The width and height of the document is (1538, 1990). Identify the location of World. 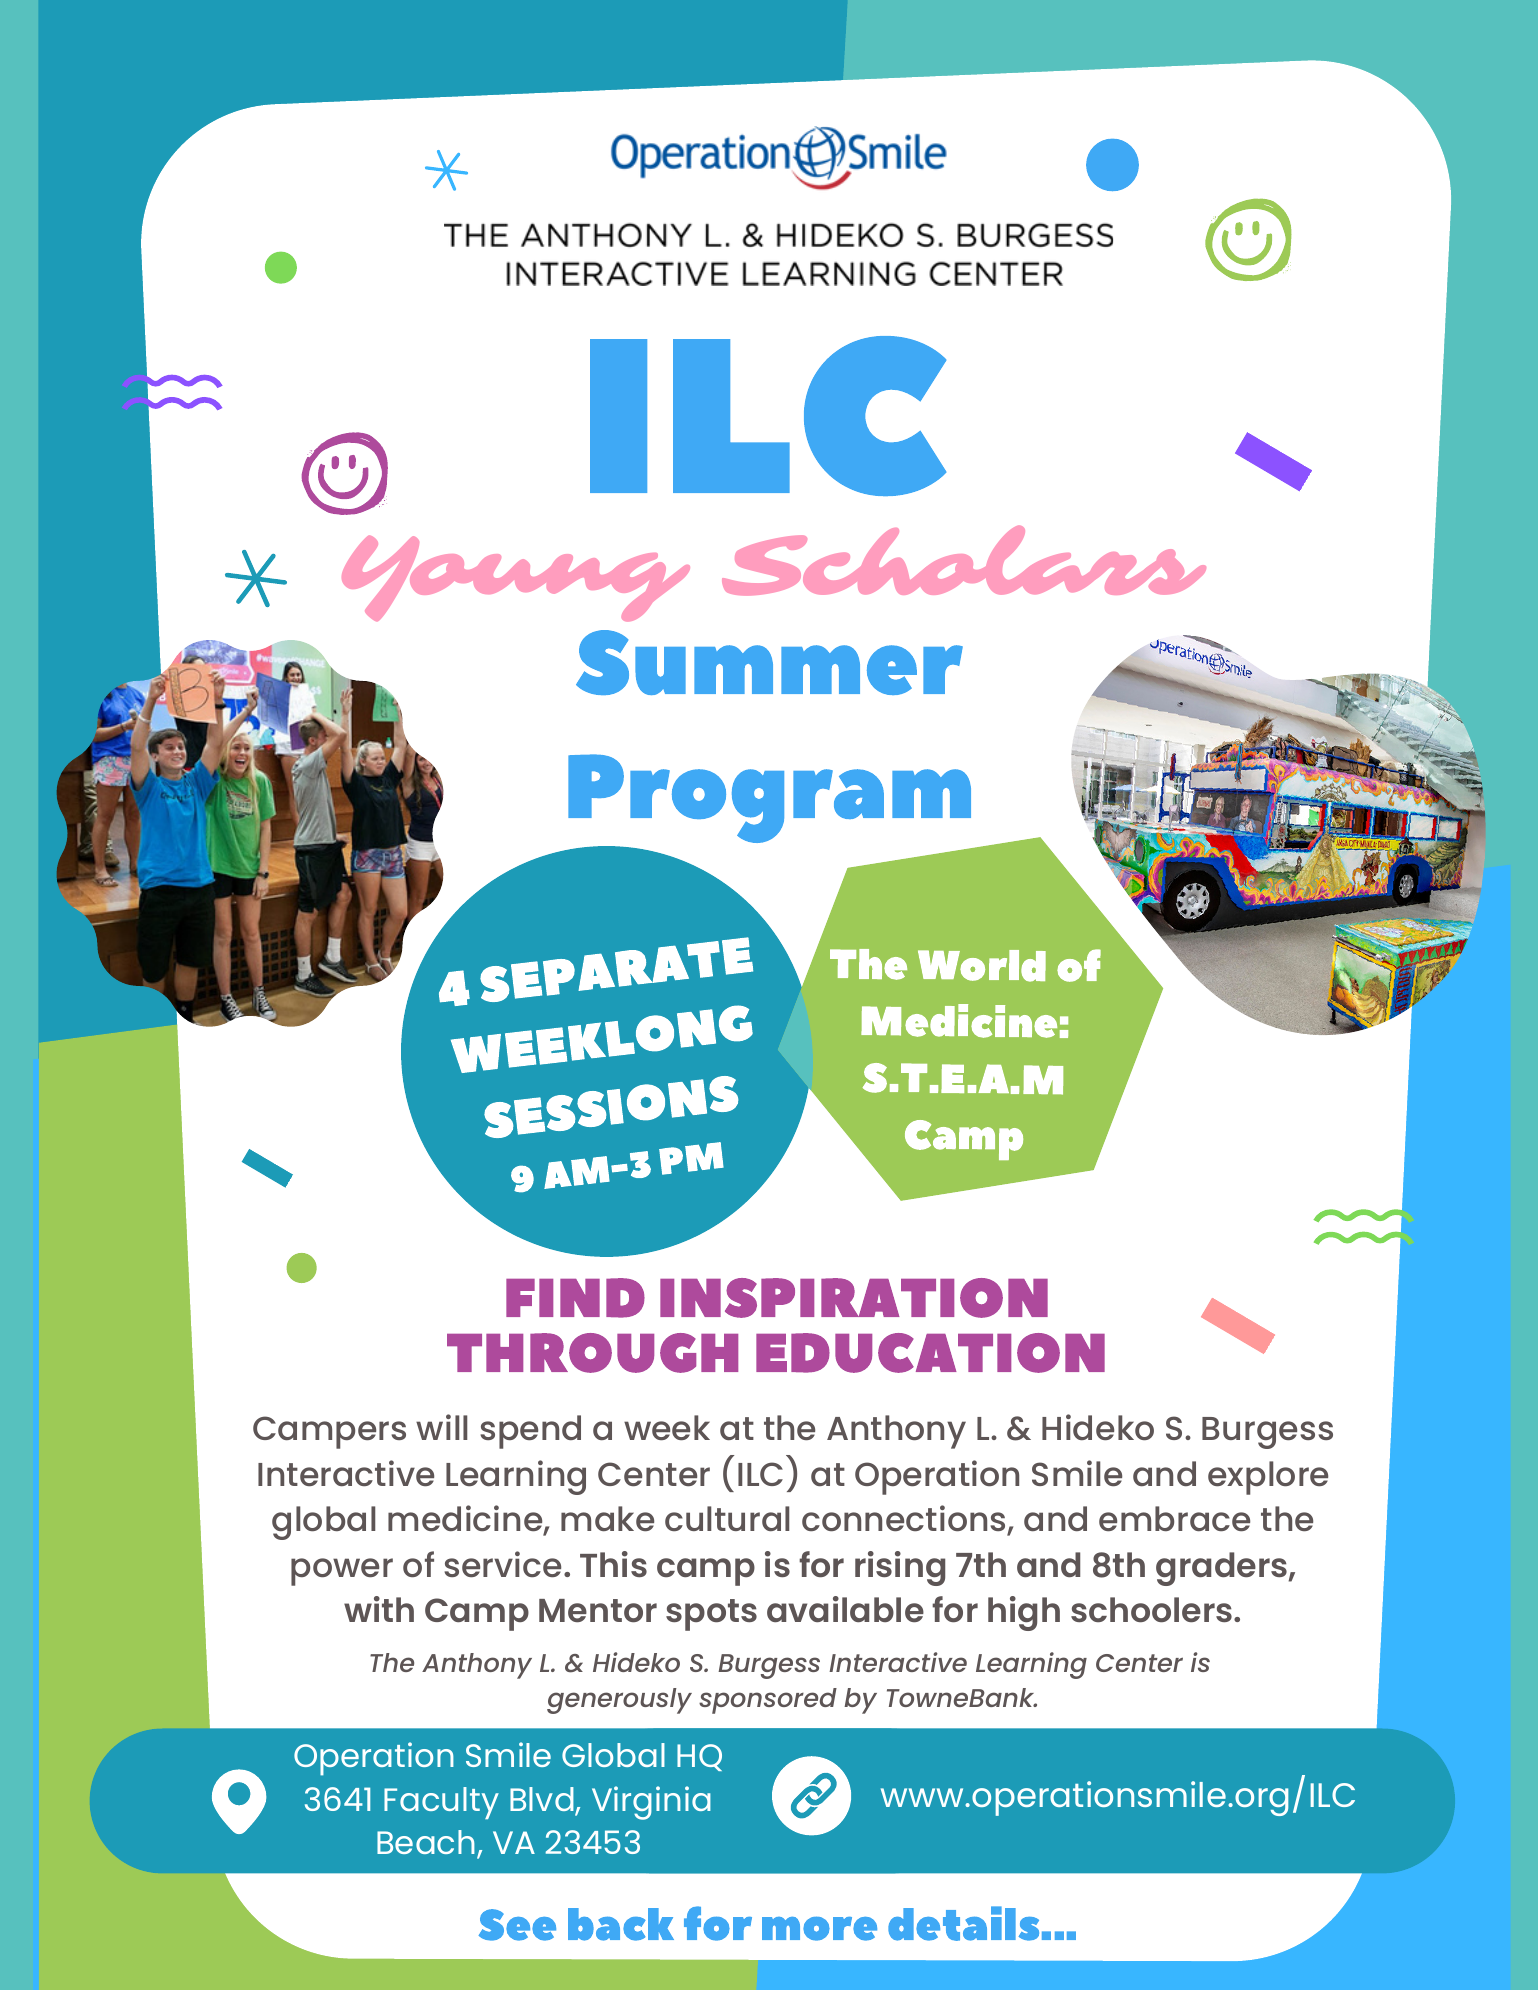
(982, 966).
